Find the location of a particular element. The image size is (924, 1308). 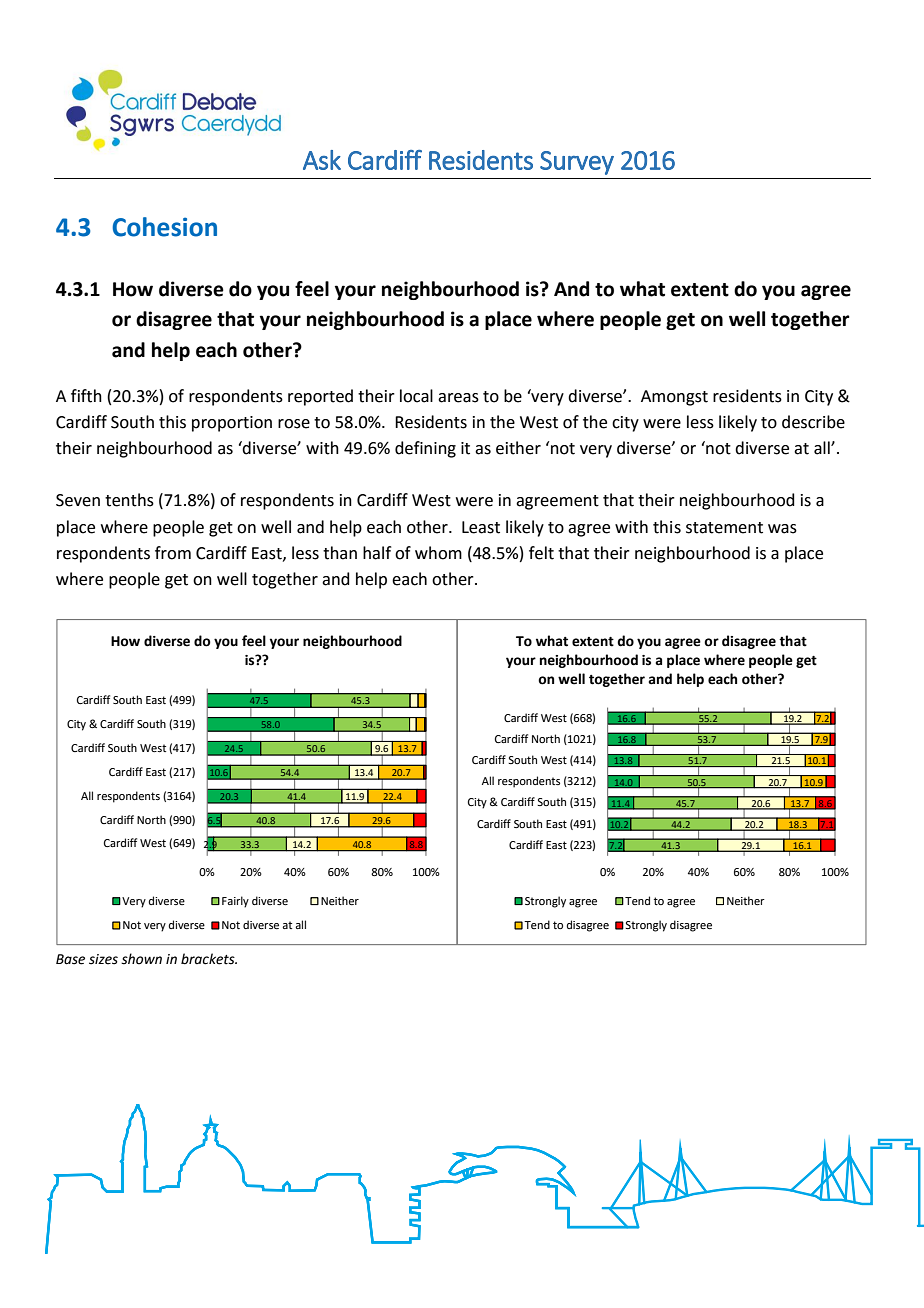

statement is located at coordinates (724, 528).
